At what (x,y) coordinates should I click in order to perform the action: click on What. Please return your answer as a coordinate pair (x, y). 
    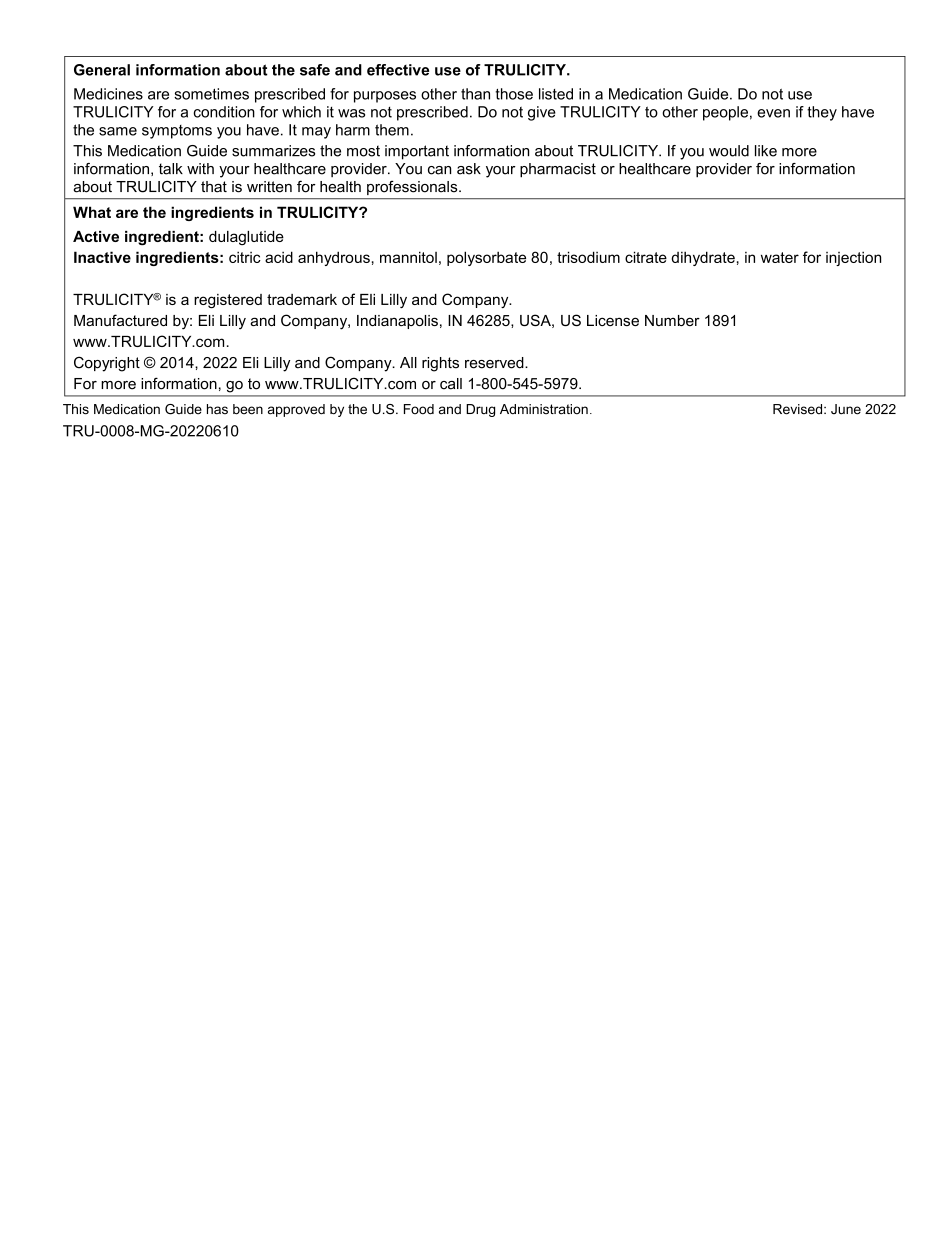
    Looking at the image, I should click on (92, 212).
